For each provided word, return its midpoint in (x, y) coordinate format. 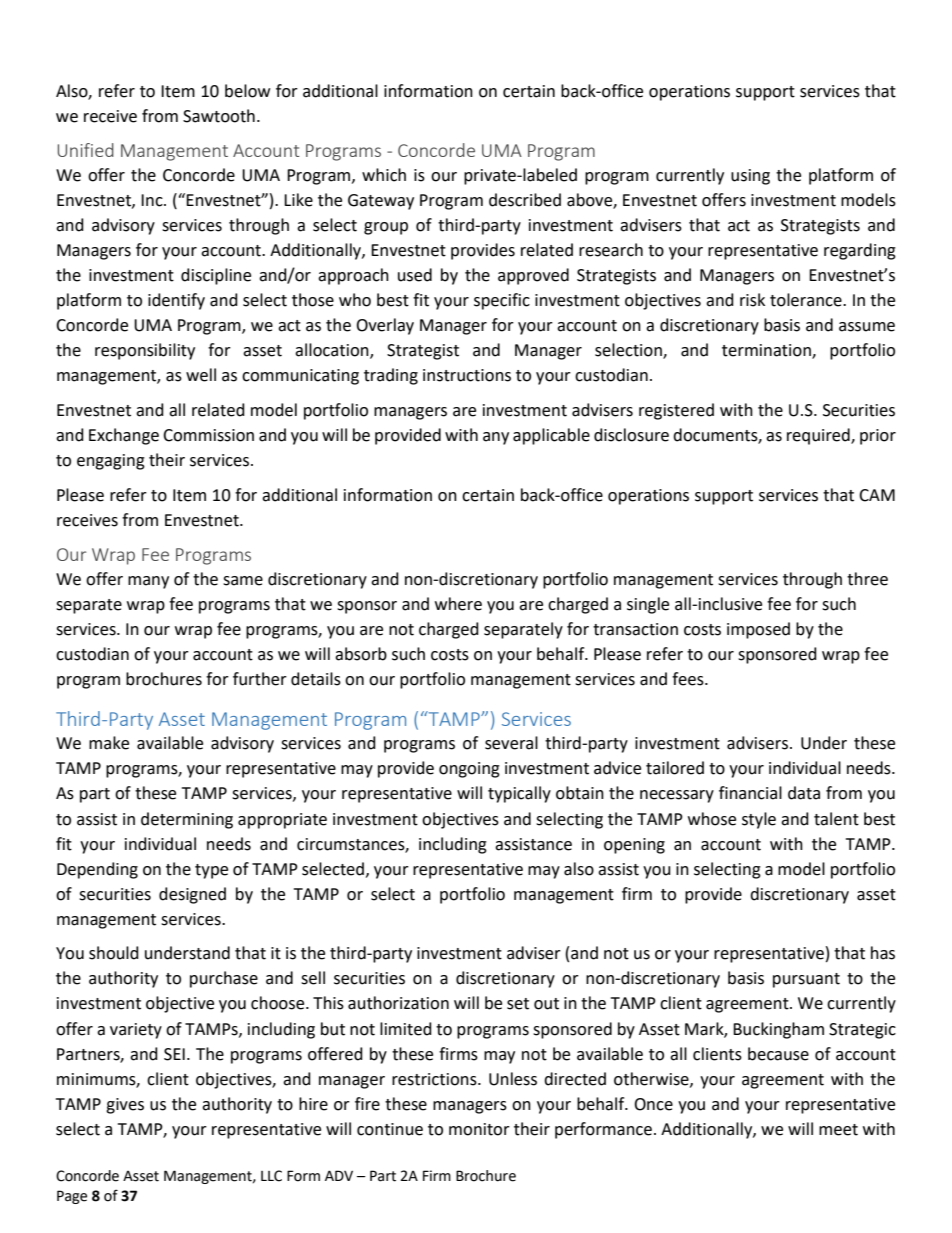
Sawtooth (219, 116)
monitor (479, 1129)
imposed (758, 630)
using (750, 177)
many (148, 582)
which (384, 175)
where (458, 604)
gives (125, 1106)
